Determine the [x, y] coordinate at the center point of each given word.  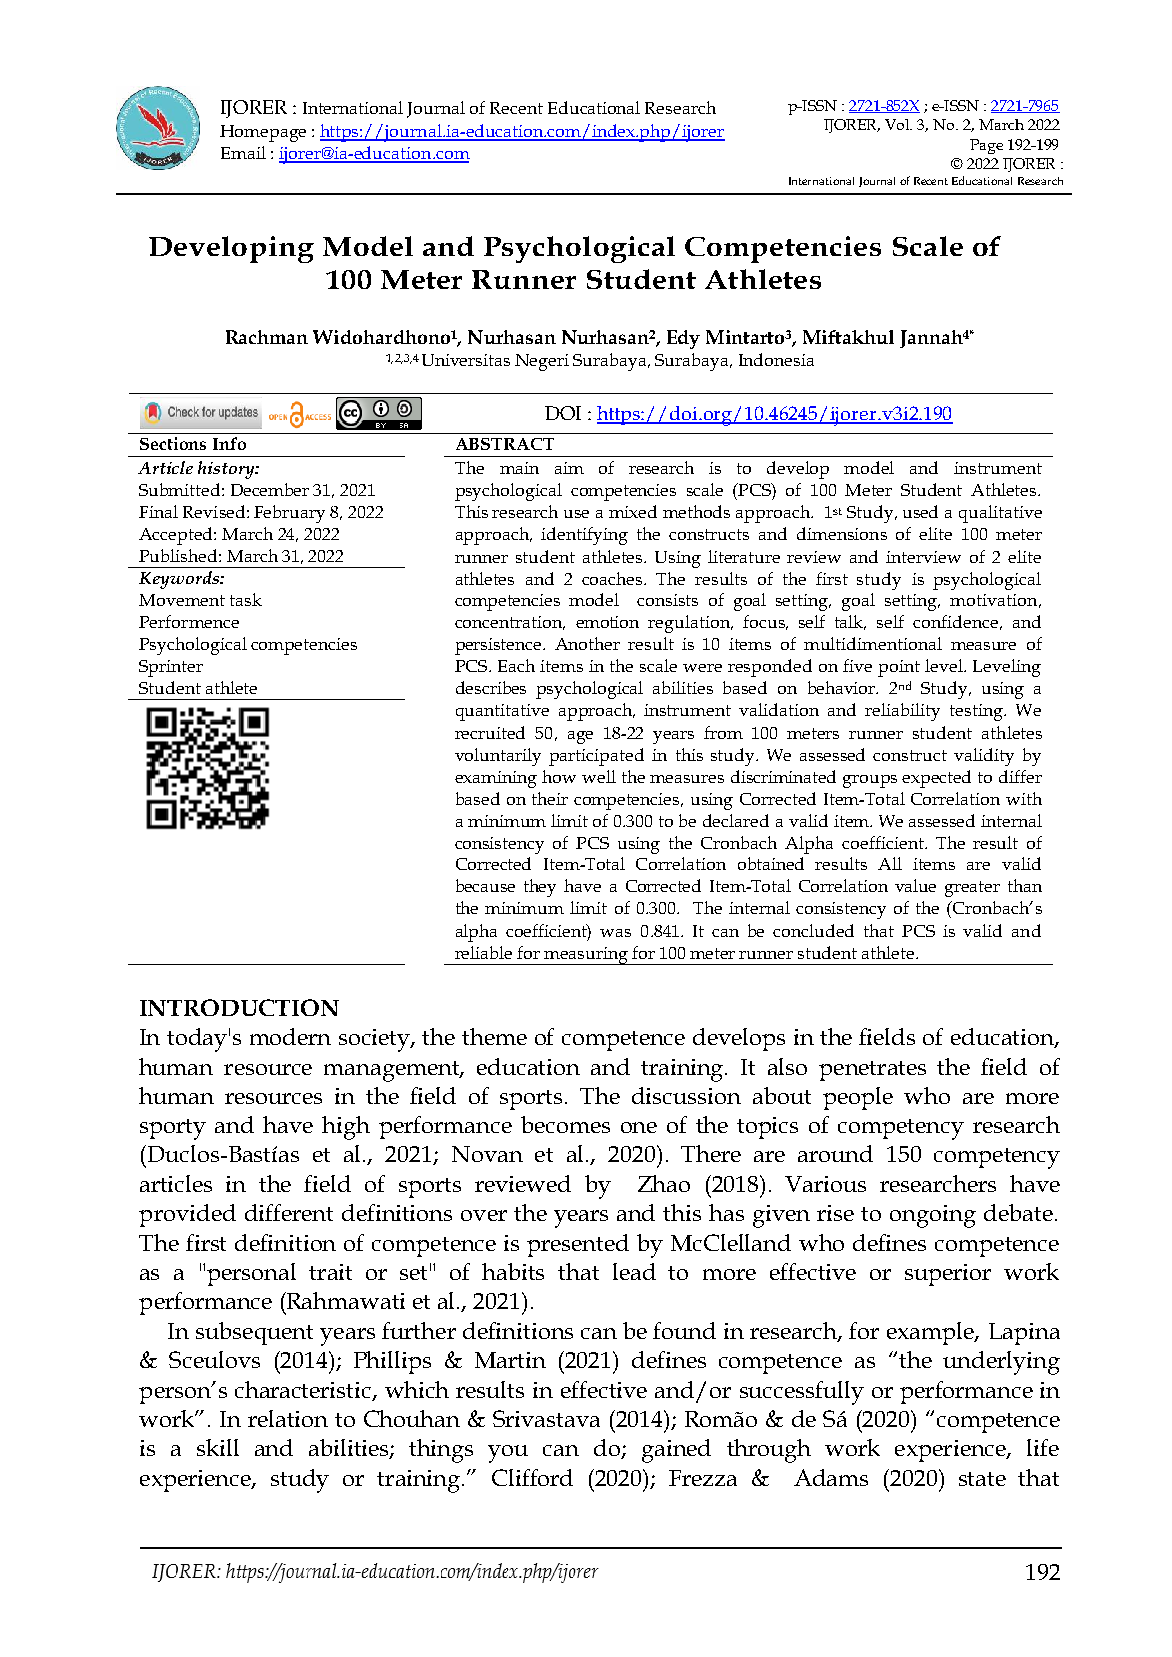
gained [676, 1451]
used [920, 511]
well [599, 776]
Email [243, 152]
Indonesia [776, 359]
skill [218, 1447]
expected [936, 779]
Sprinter [171, 668]
